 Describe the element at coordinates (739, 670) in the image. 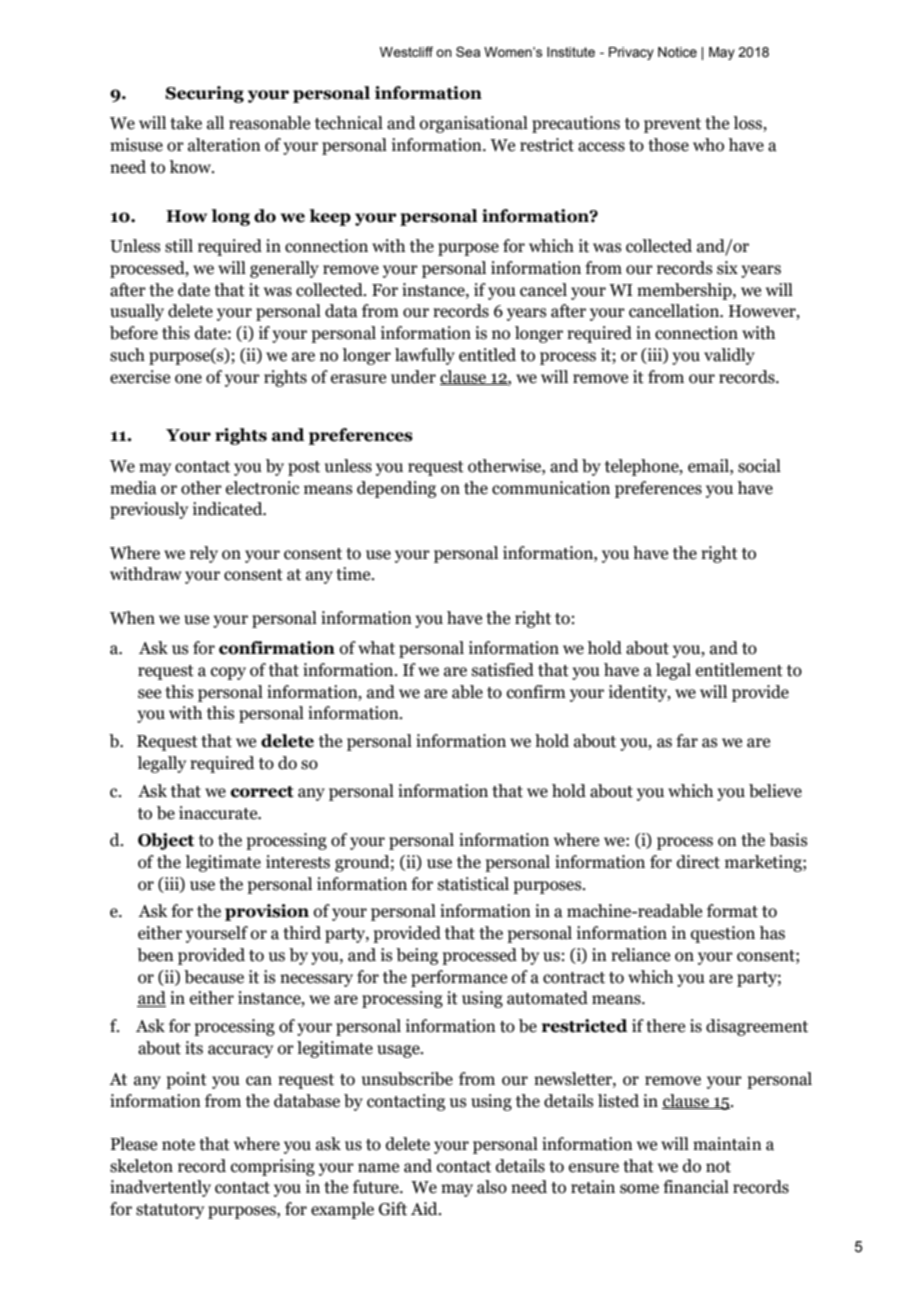

I see `entitlement` at that location.
